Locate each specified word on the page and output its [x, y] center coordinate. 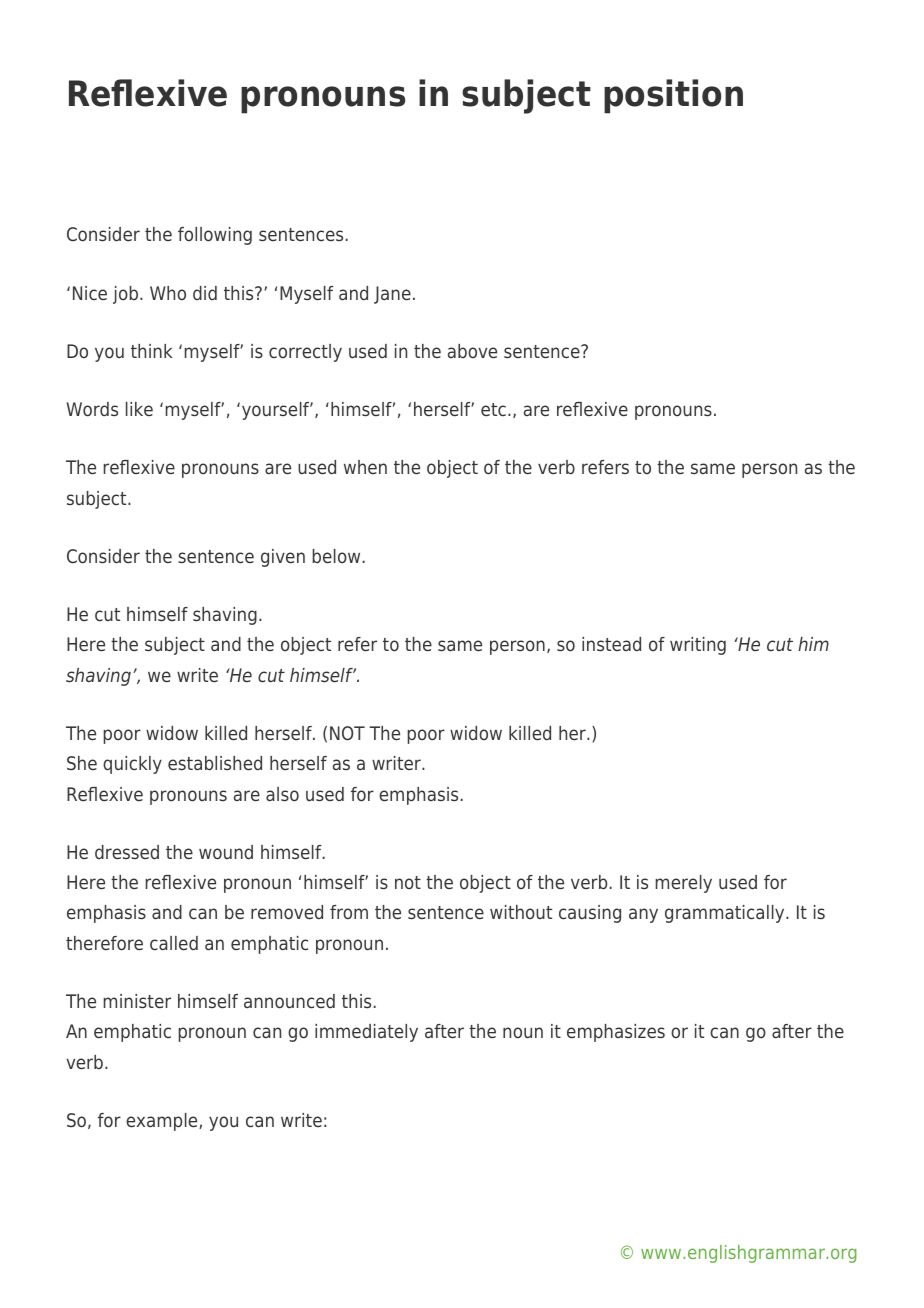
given [283, 558]
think [152, 351]
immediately [366, 1033]
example [163, 1122]
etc [493, 409]
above [472, 351]
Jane [392, 295]
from [349, 912]
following [215, 236]
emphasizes [616, 1033]
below [336, 556]
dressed [127, 852]
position [673, 96]
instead [611, 644]
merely [684, 884]
